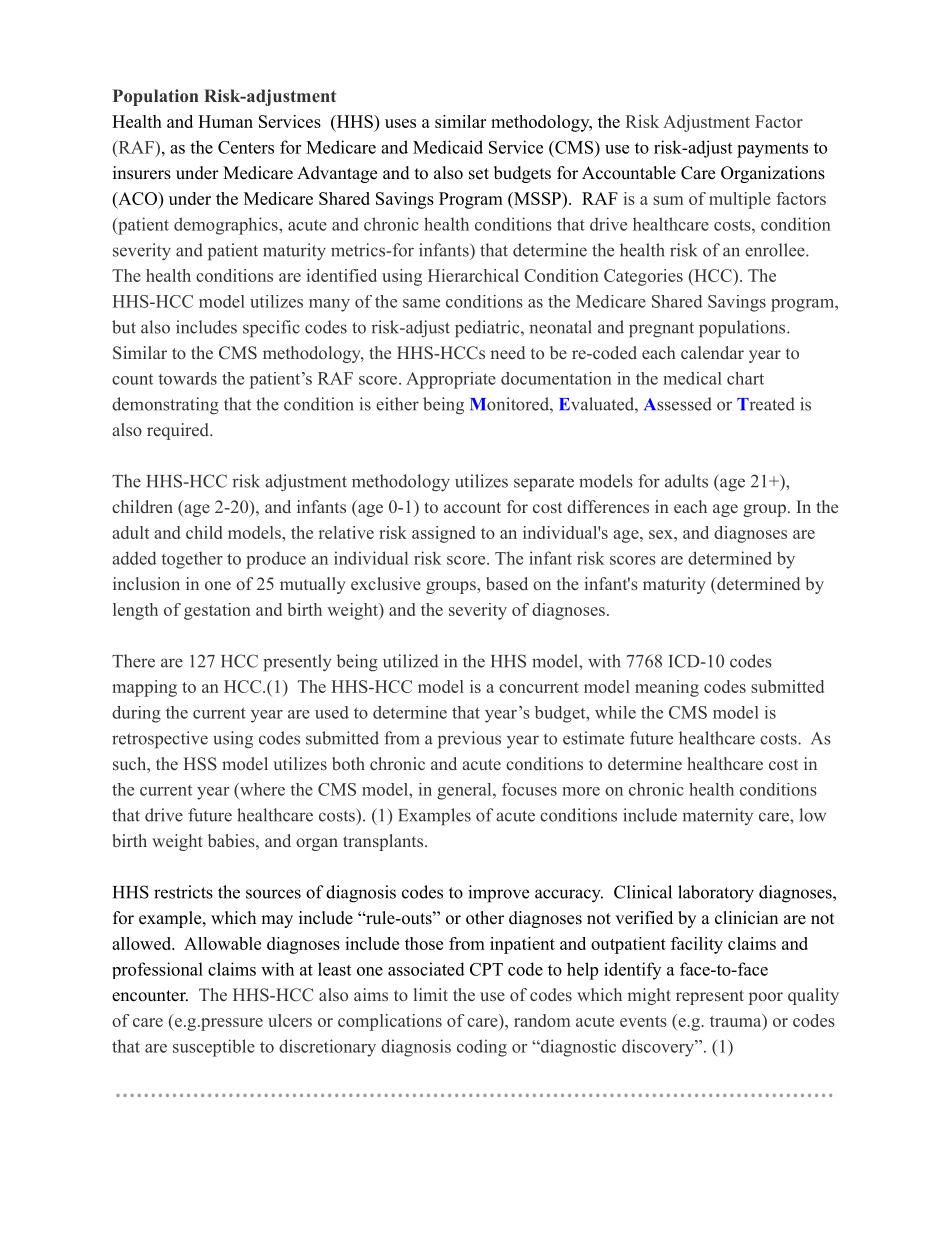 The width and height of the document is (952, 1233). What do you see at coordinates (482, 1048) in the document?
I see `coding` at bounding box center [482, 1048].
